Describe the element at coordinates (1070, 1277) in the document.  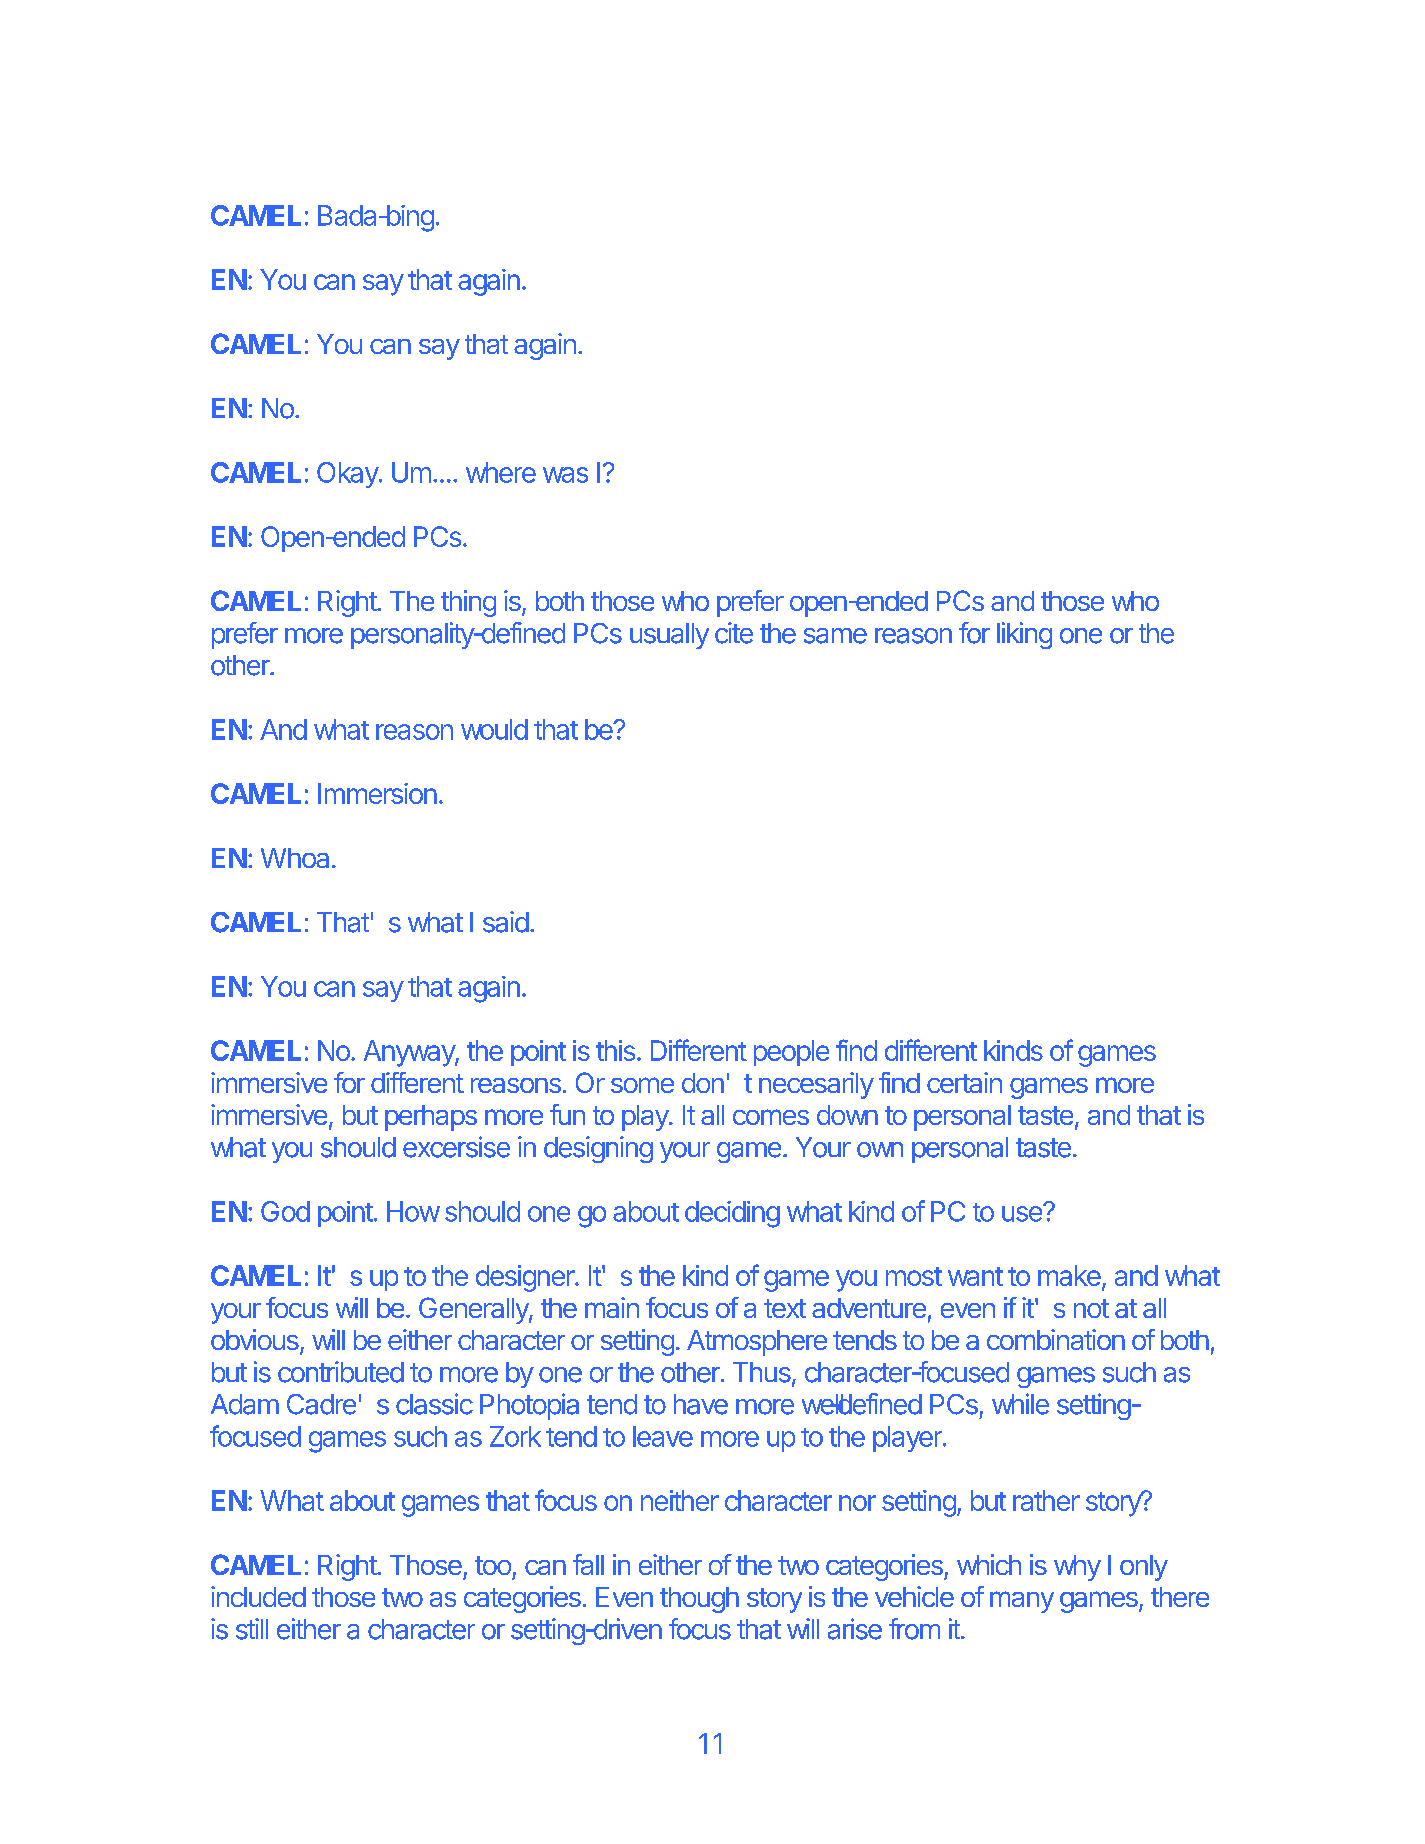
I see `make` at that location.
